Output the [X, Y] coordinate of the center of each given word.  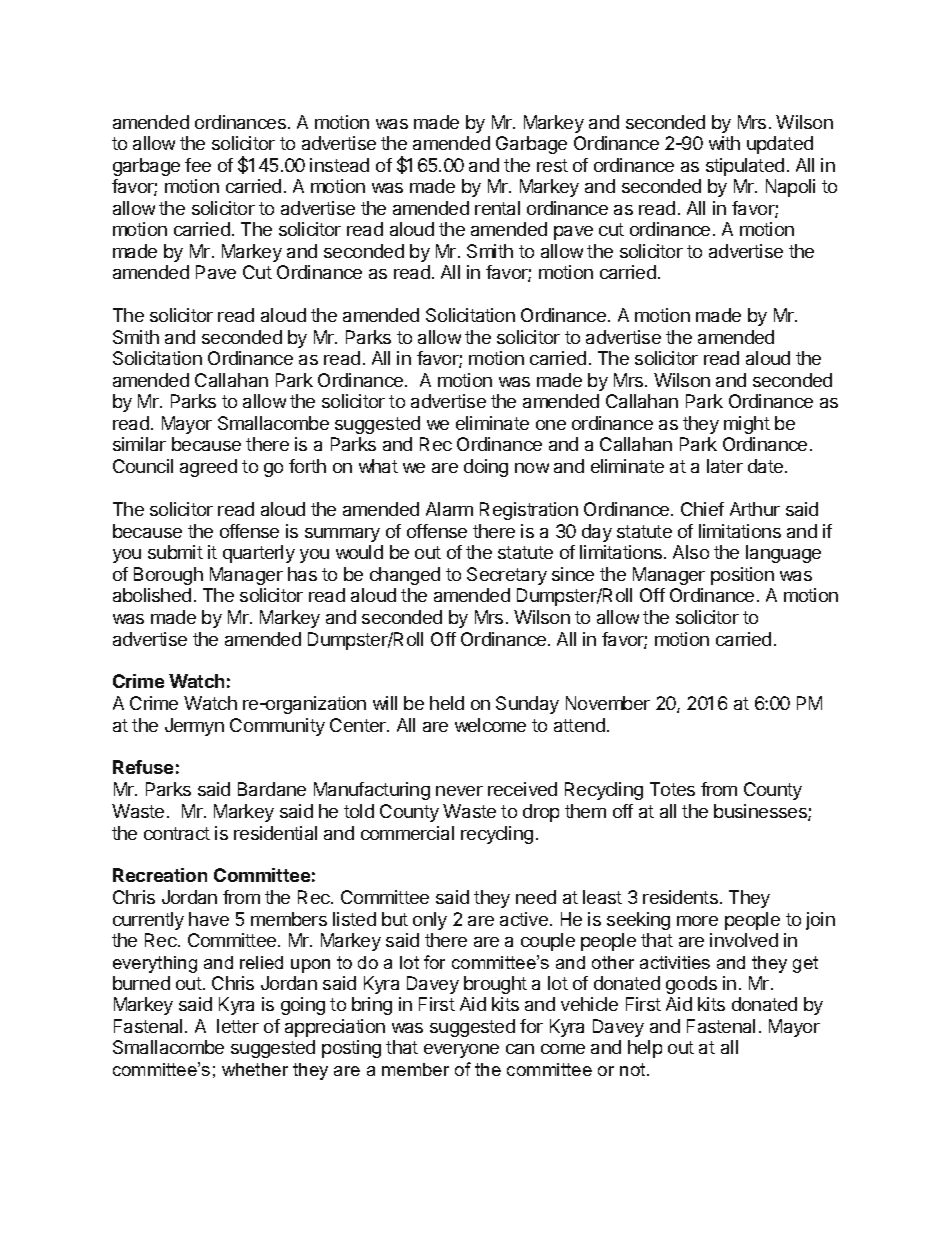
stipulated [745, 167]
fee [198, 165]
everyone [461, 1051]
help [645, 1049]
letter [238, 1026]
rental [497, 208]
